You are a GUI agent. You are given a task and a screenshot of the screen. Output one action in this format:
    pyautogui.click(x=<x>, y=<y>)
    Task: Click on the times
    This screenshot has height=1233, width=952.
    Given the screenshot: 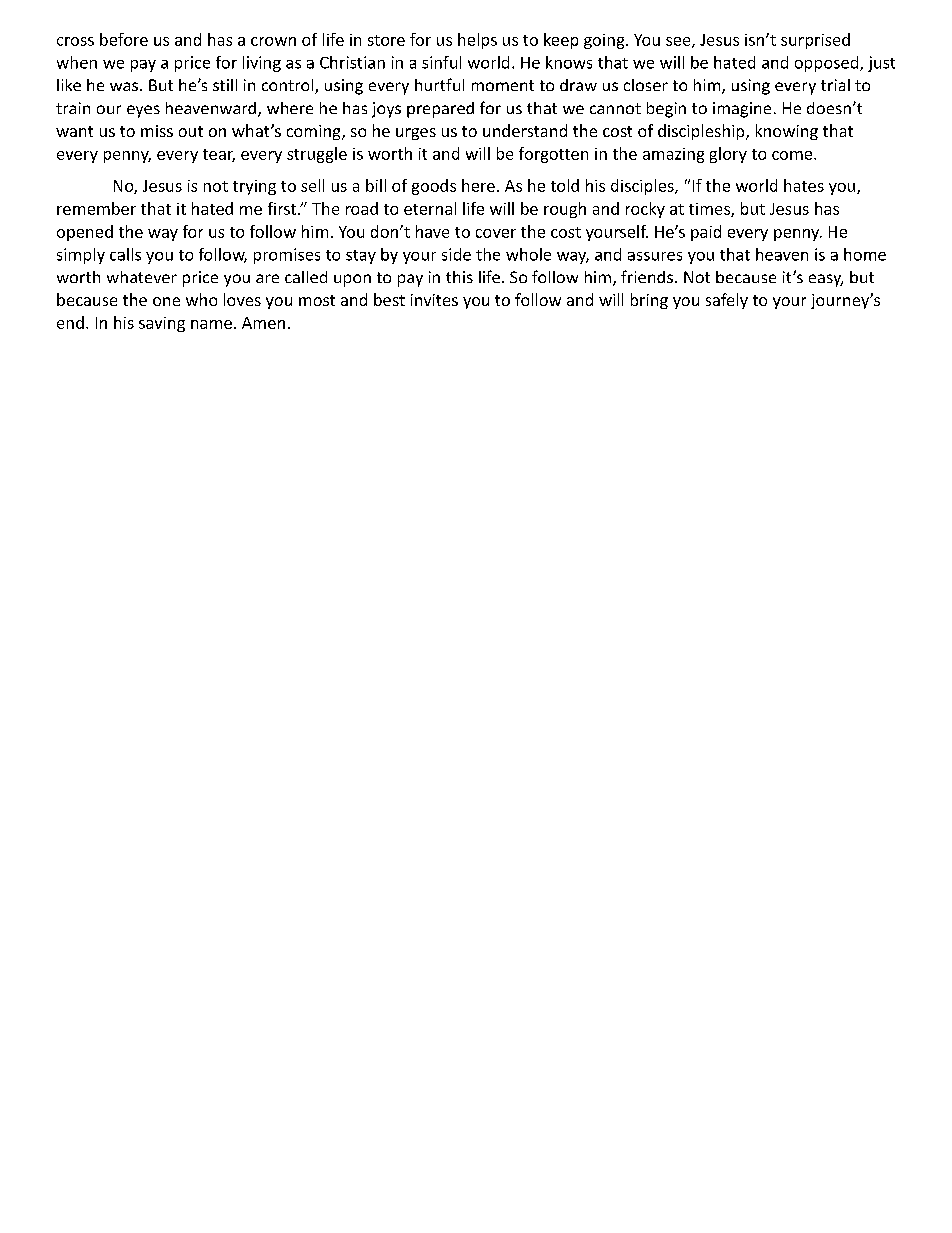 What is the action you would take?
    pyautogui.click(x=710, y=210)
